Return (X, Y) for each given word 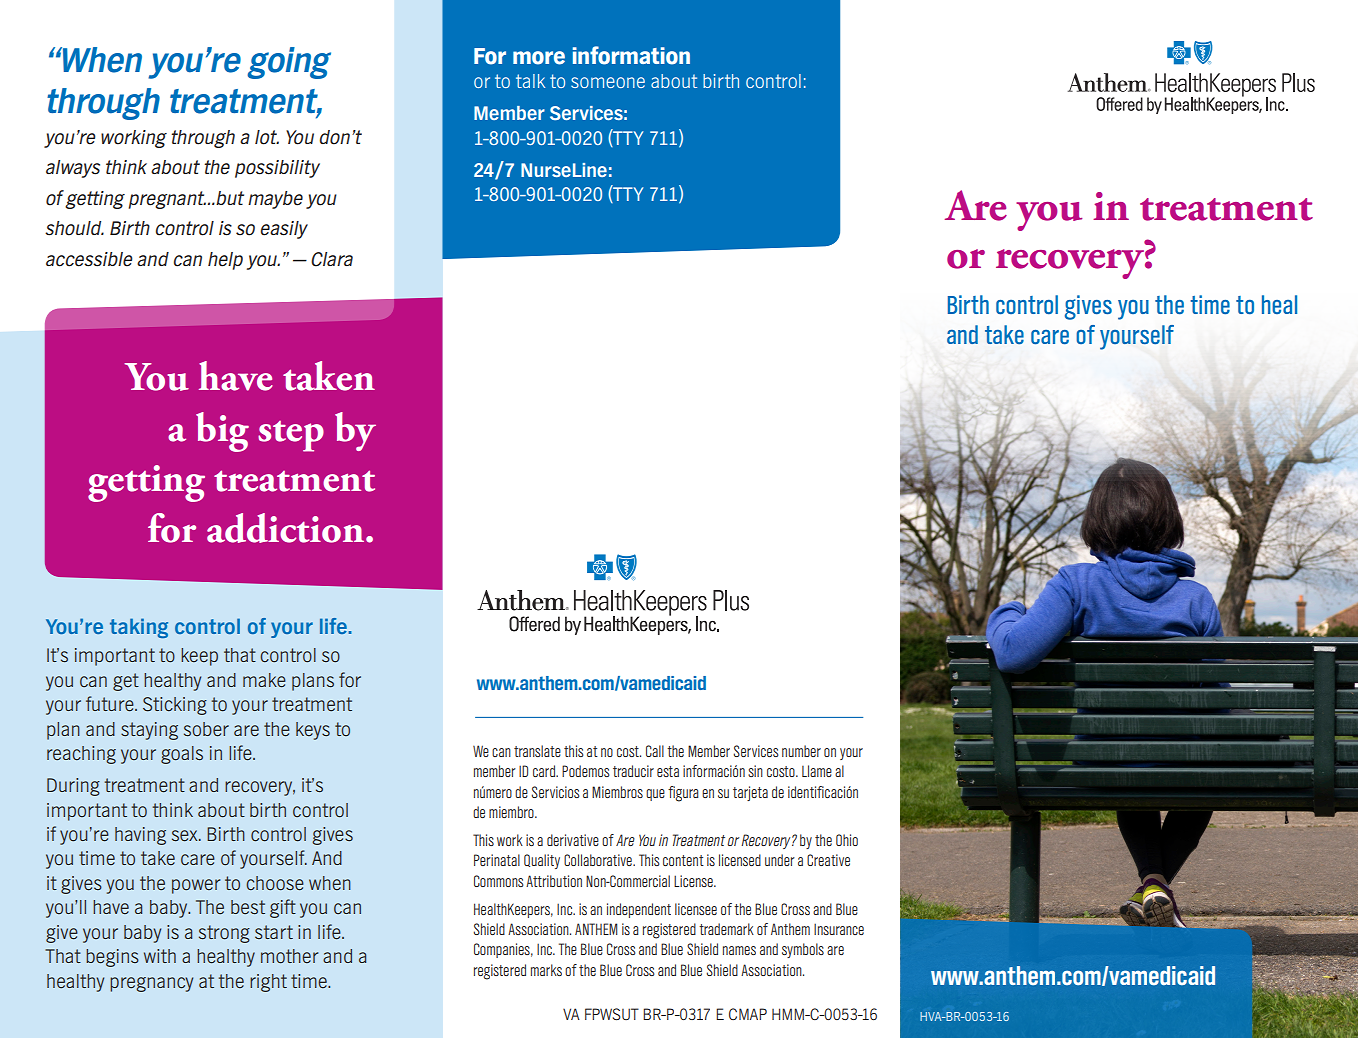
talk (530, 81)
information (631, 55)
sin (755, 771)
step (291, 436)
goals (182, 755)
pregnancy (151, 984)
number (801, 751)
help (225, 261)
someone (608, 82)
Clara (332, 259)
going (289, 63)
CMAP (748, 1014)
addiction (287, 528)
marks (546, 970)
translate (537, 751)
